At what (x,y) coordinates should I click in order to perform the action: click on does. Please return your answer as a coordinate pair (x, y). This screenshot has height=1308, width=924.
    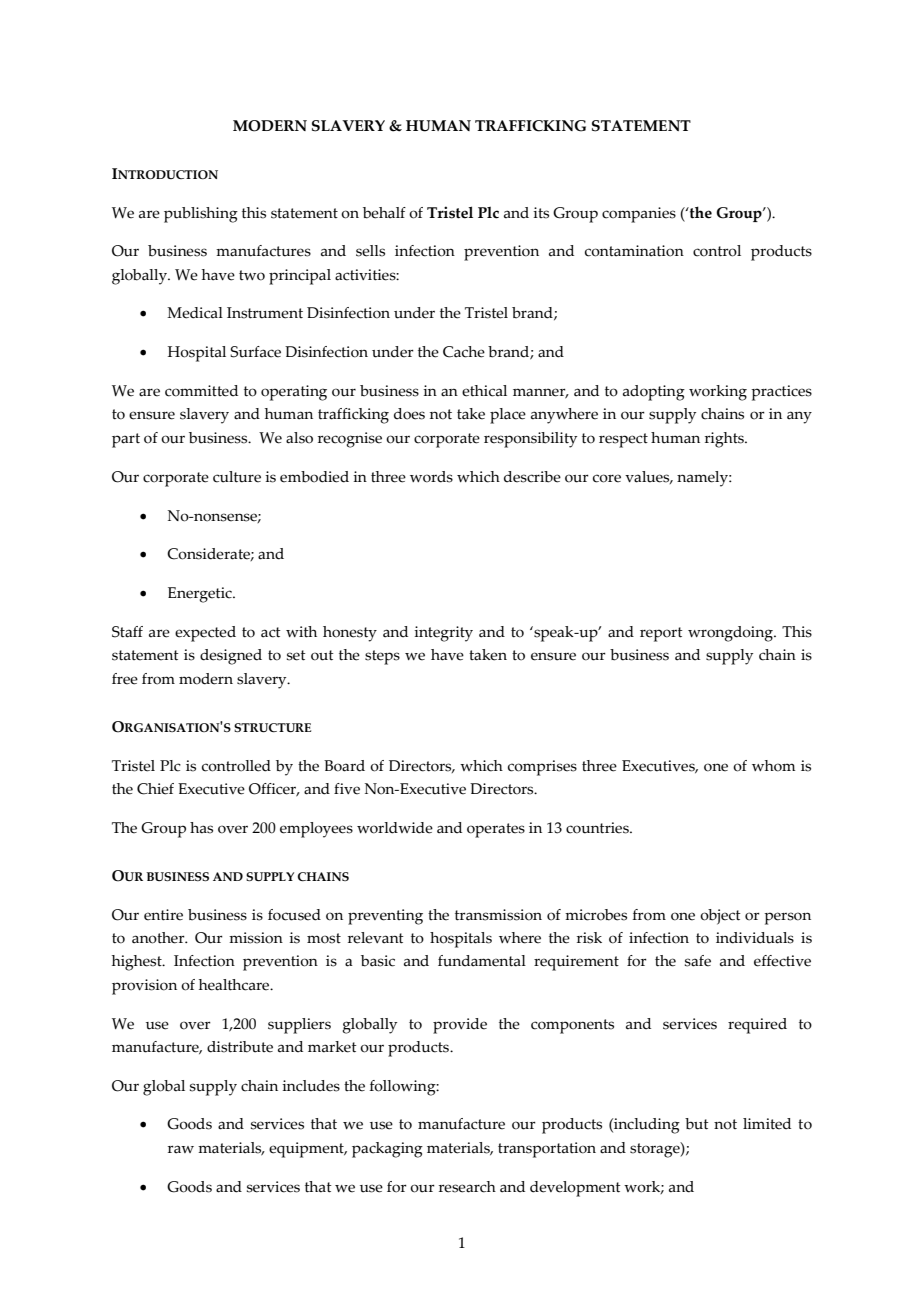
    Looking at the image, I should click on (409, 414).
